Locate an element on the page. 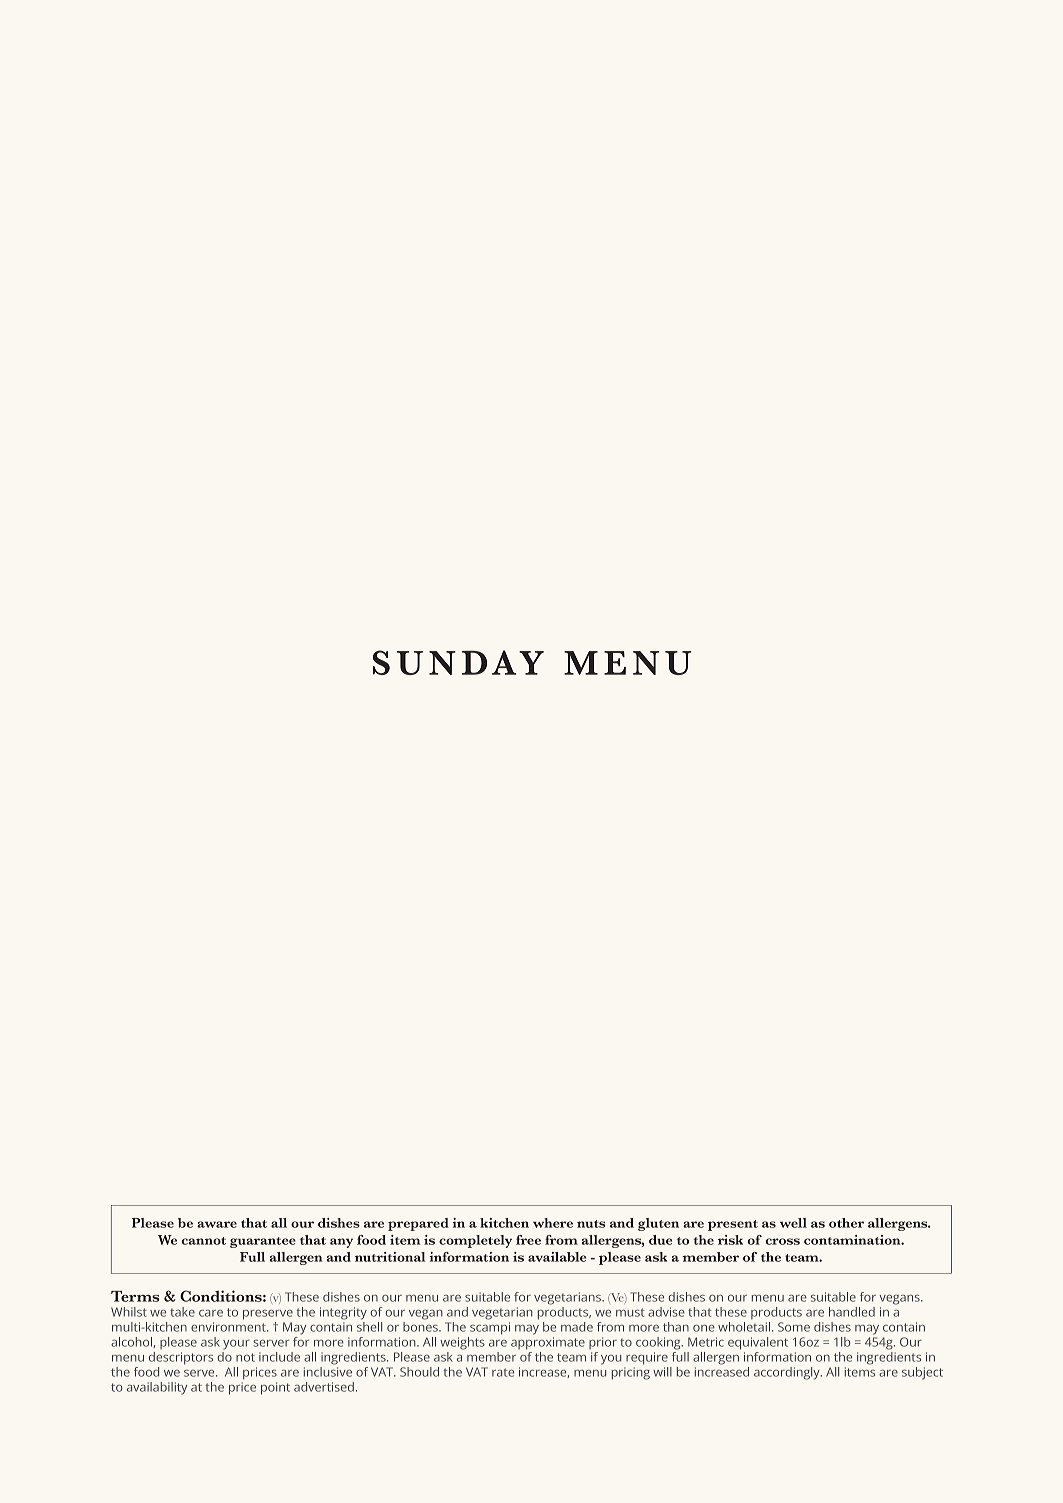  approximate is located at coordinates (548, 1343).
